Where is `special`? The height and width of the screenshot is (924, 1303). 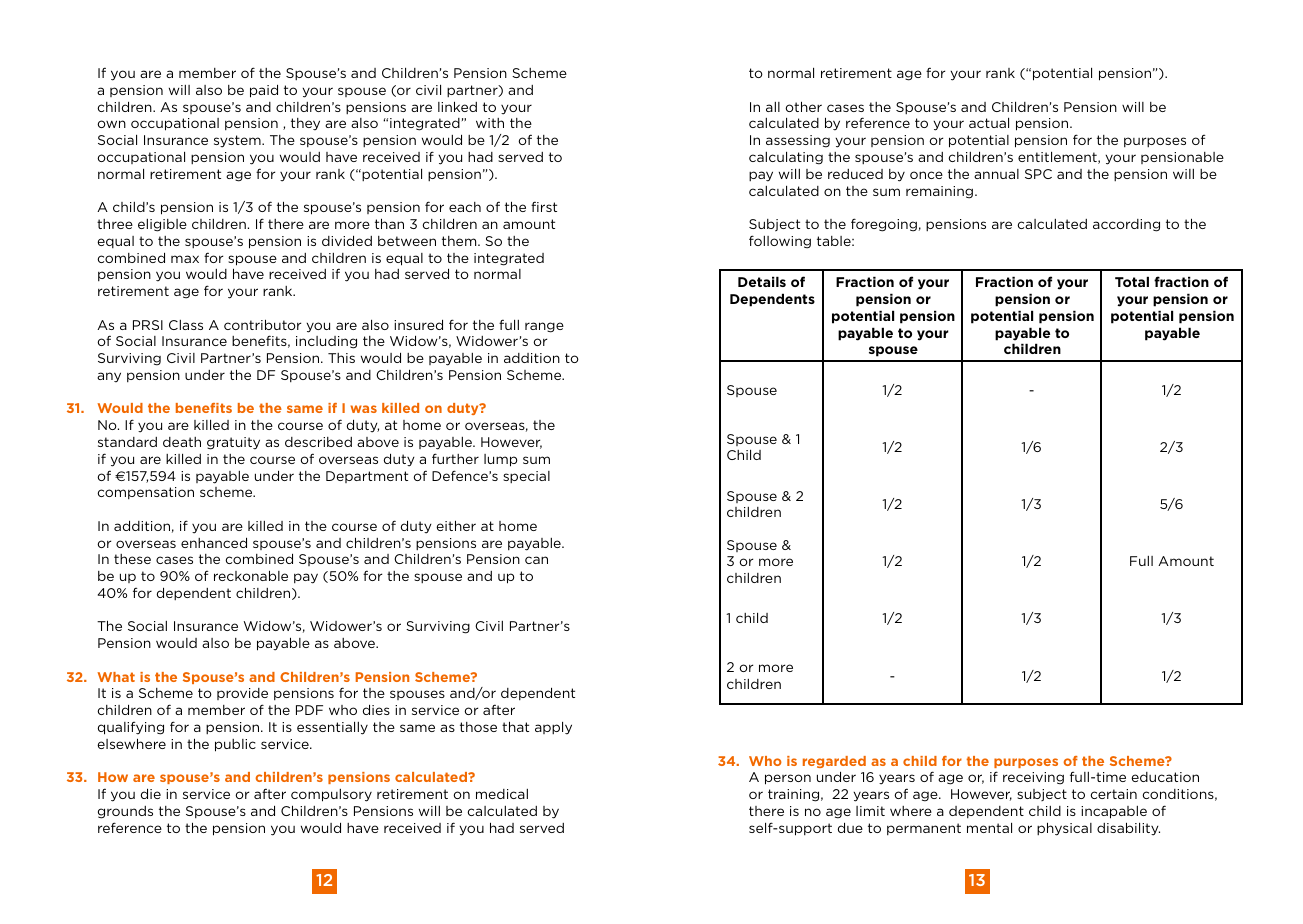
special is located at coordinates (526, 477).
